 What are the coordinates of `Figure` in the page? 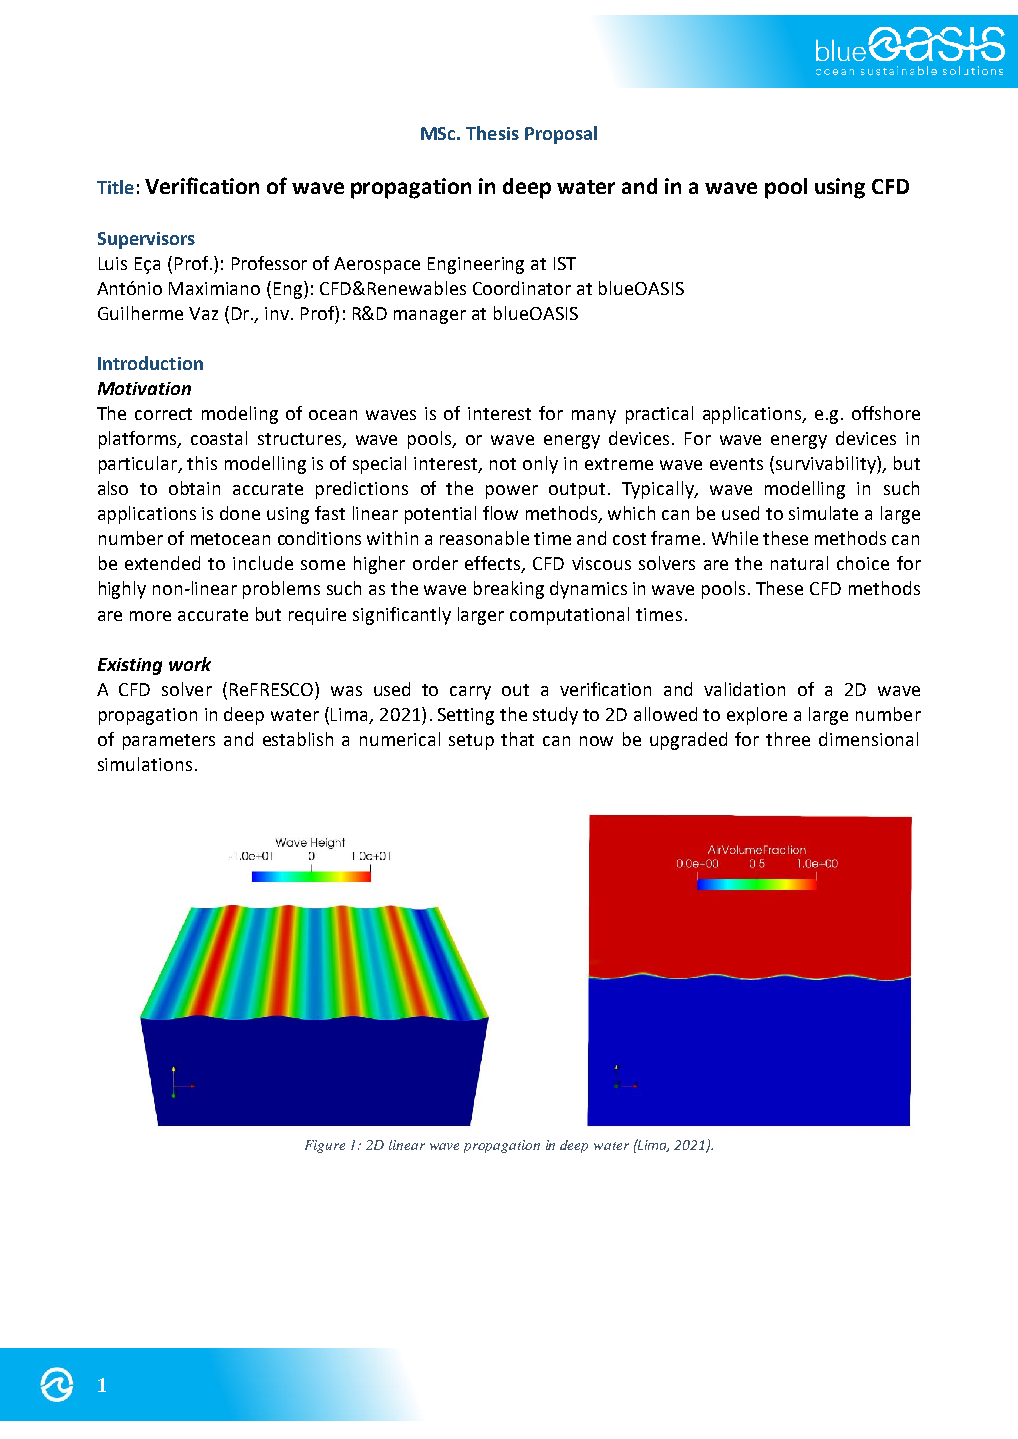 It's located at (325, 1146).
